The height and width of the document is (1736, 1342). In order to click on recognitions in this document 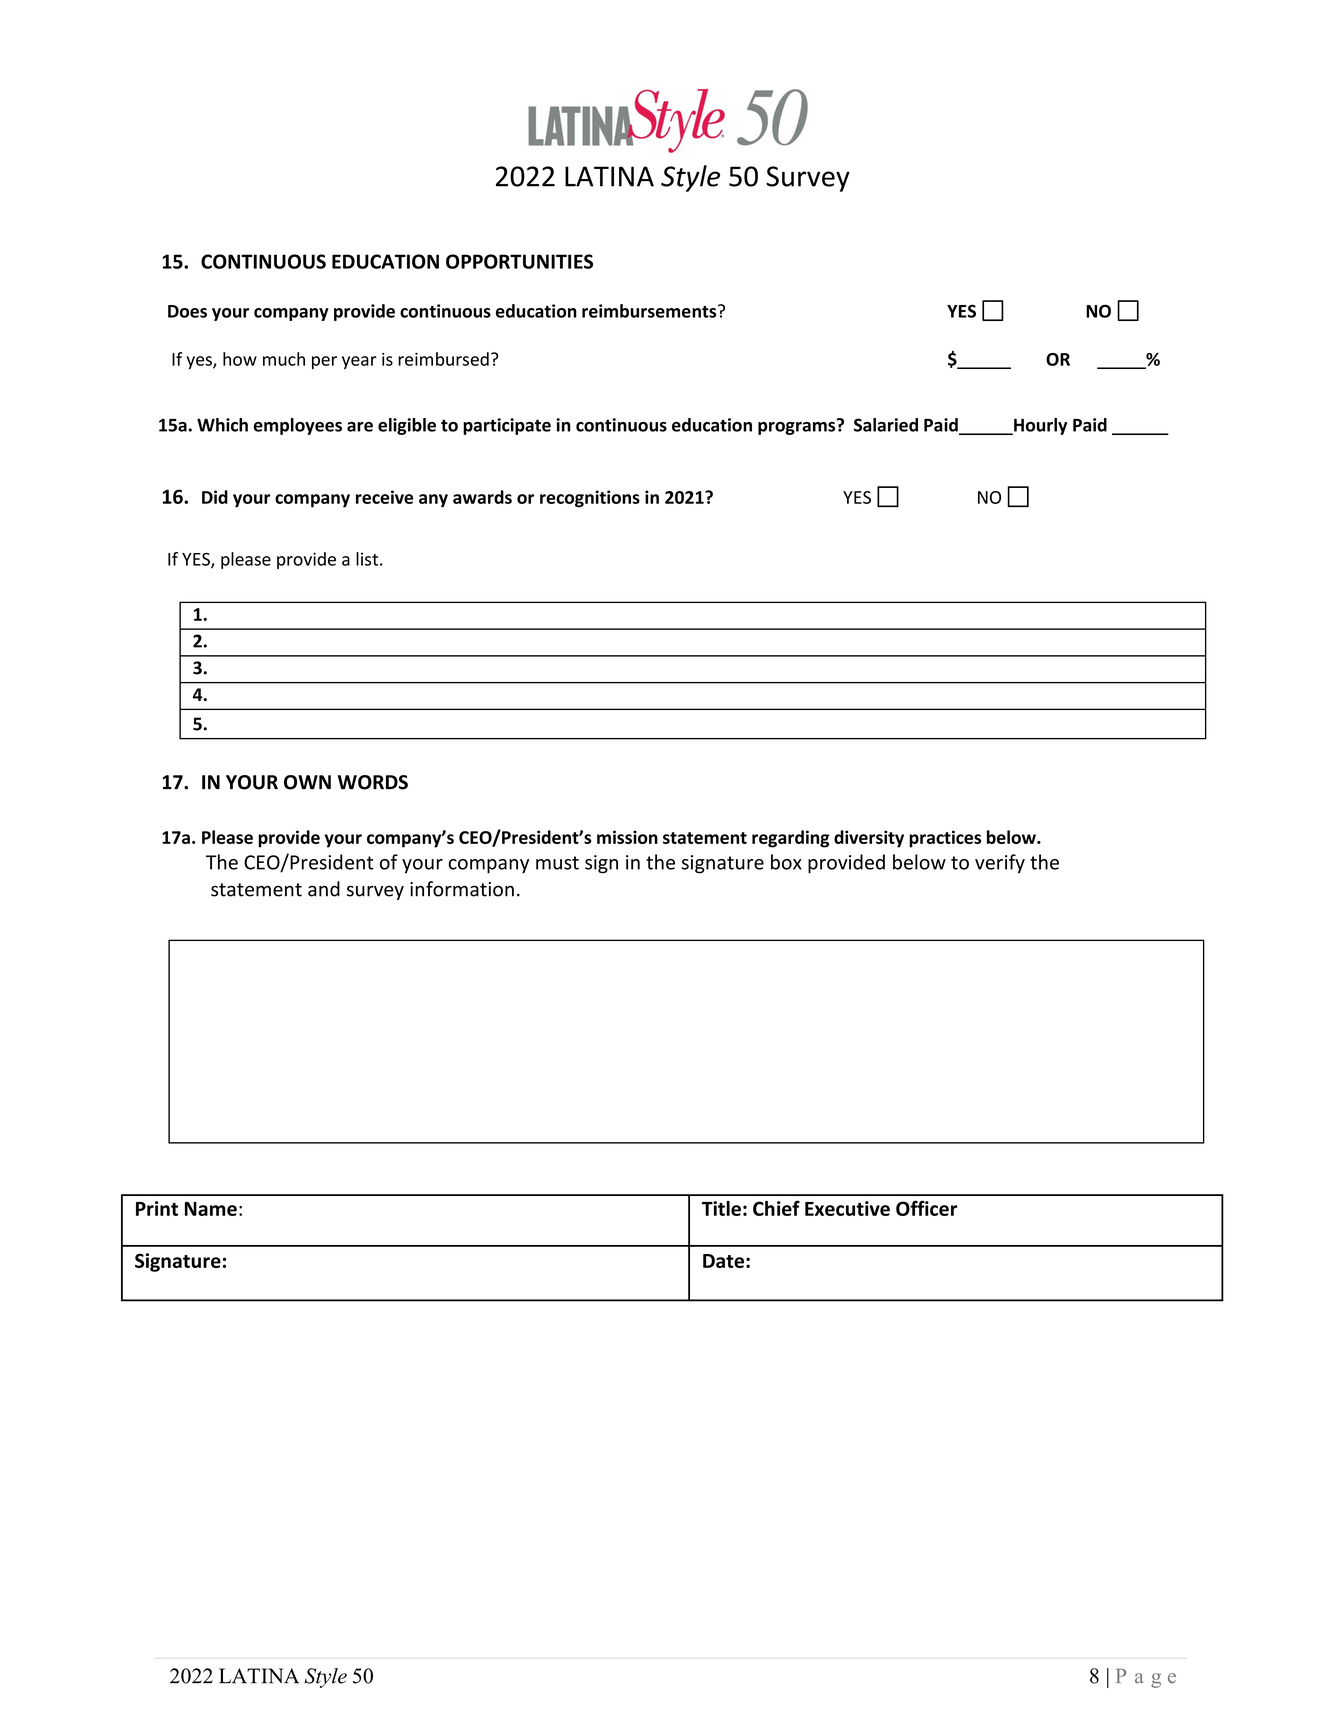, I will do `click(590, 499)`.
